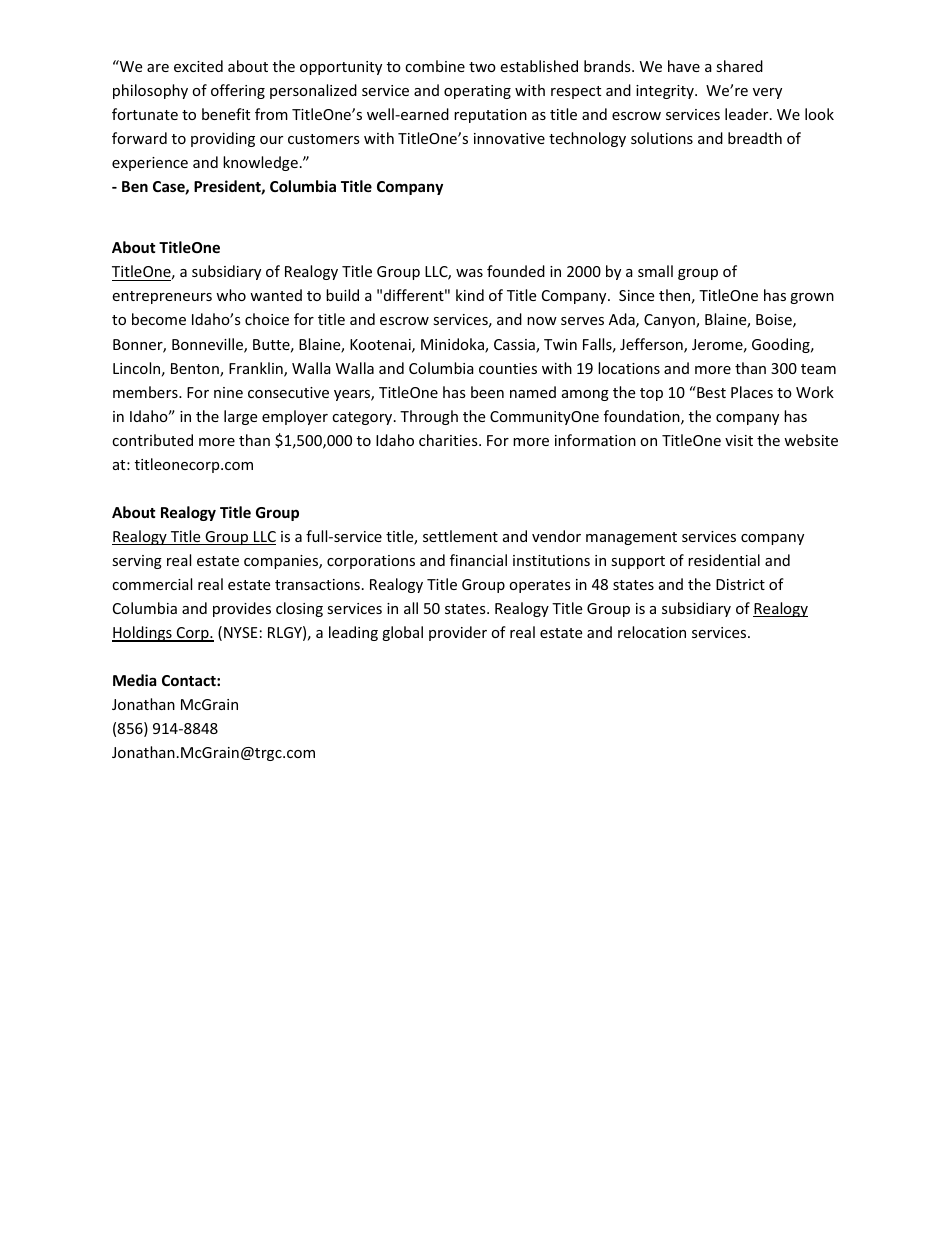  Describe the element at coordinates (241, 632) in the document. I see `NYSE` at that location.
